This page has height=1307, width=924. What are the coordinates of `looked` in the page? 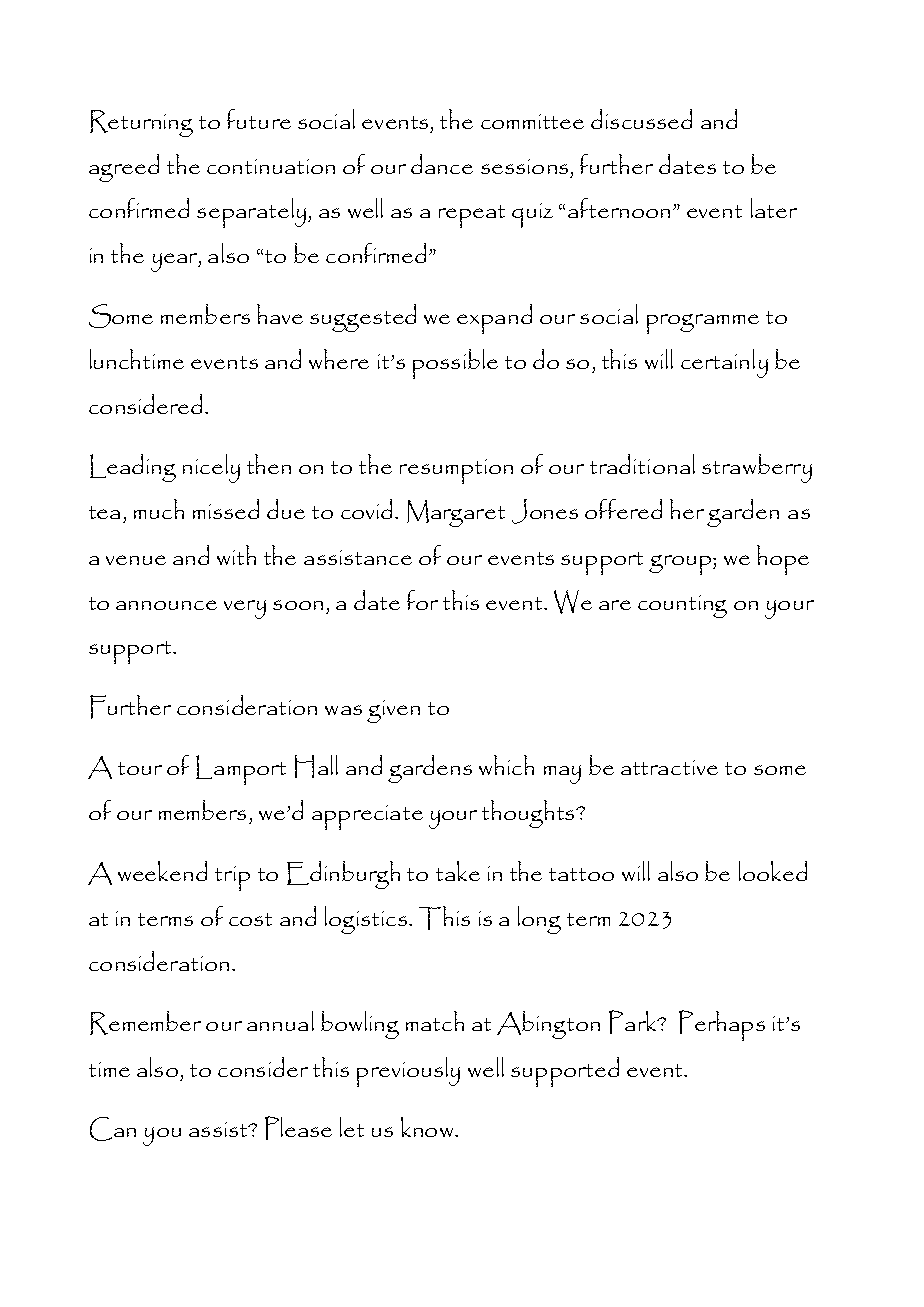 It's located at (773, 871).
